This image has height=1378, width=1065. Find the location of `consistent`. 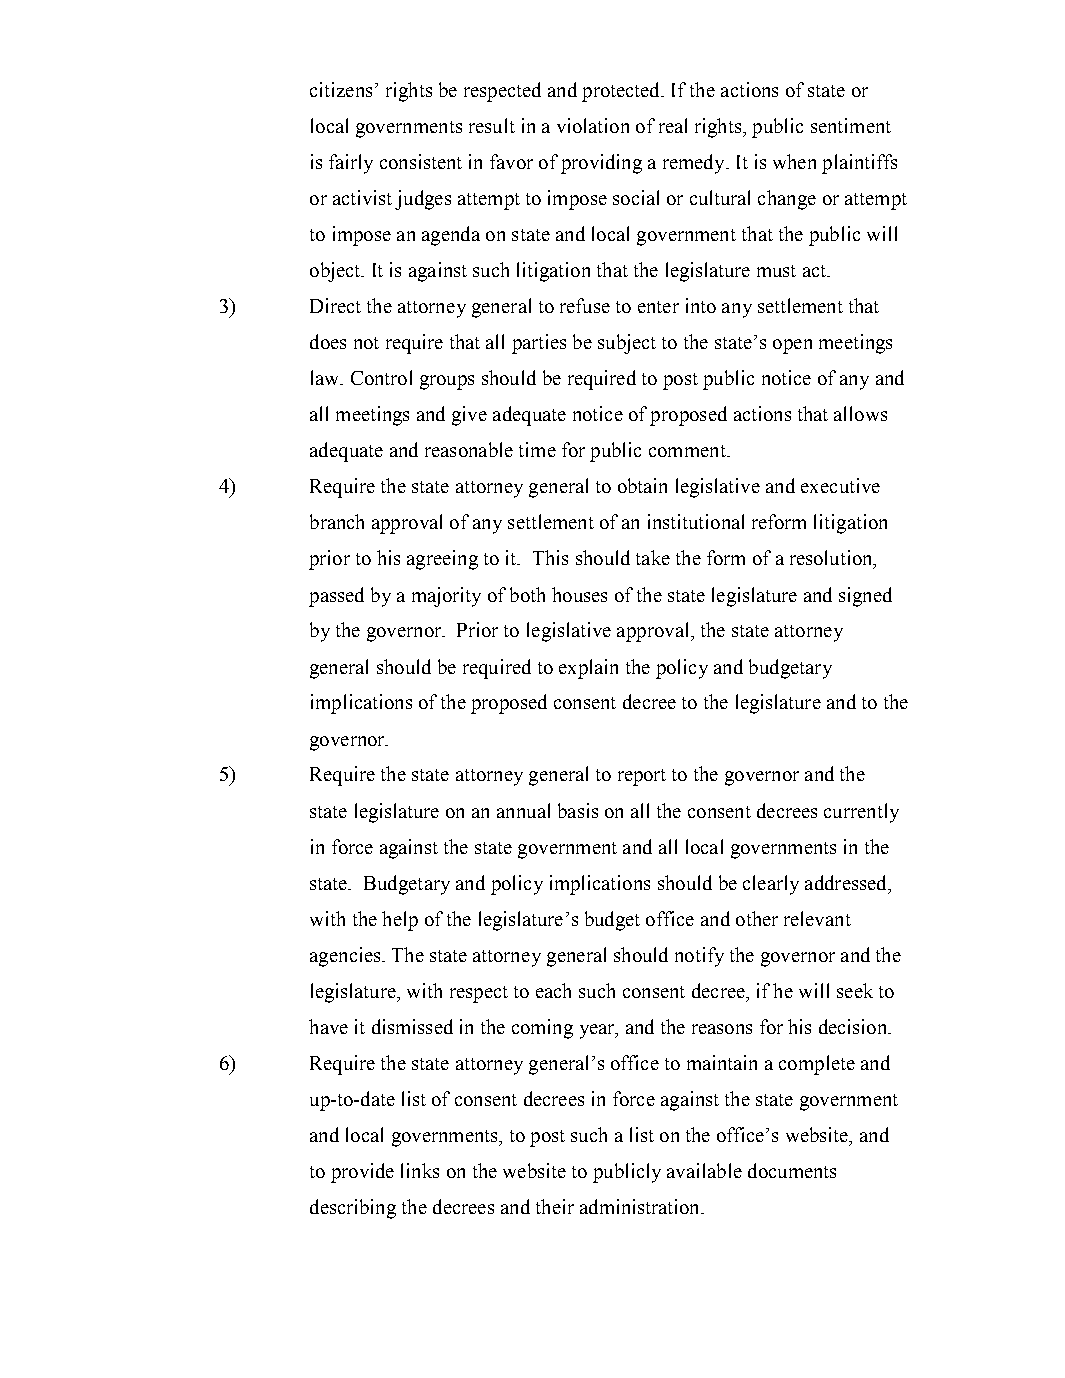

consistent is located at coordinates (421, 161).
